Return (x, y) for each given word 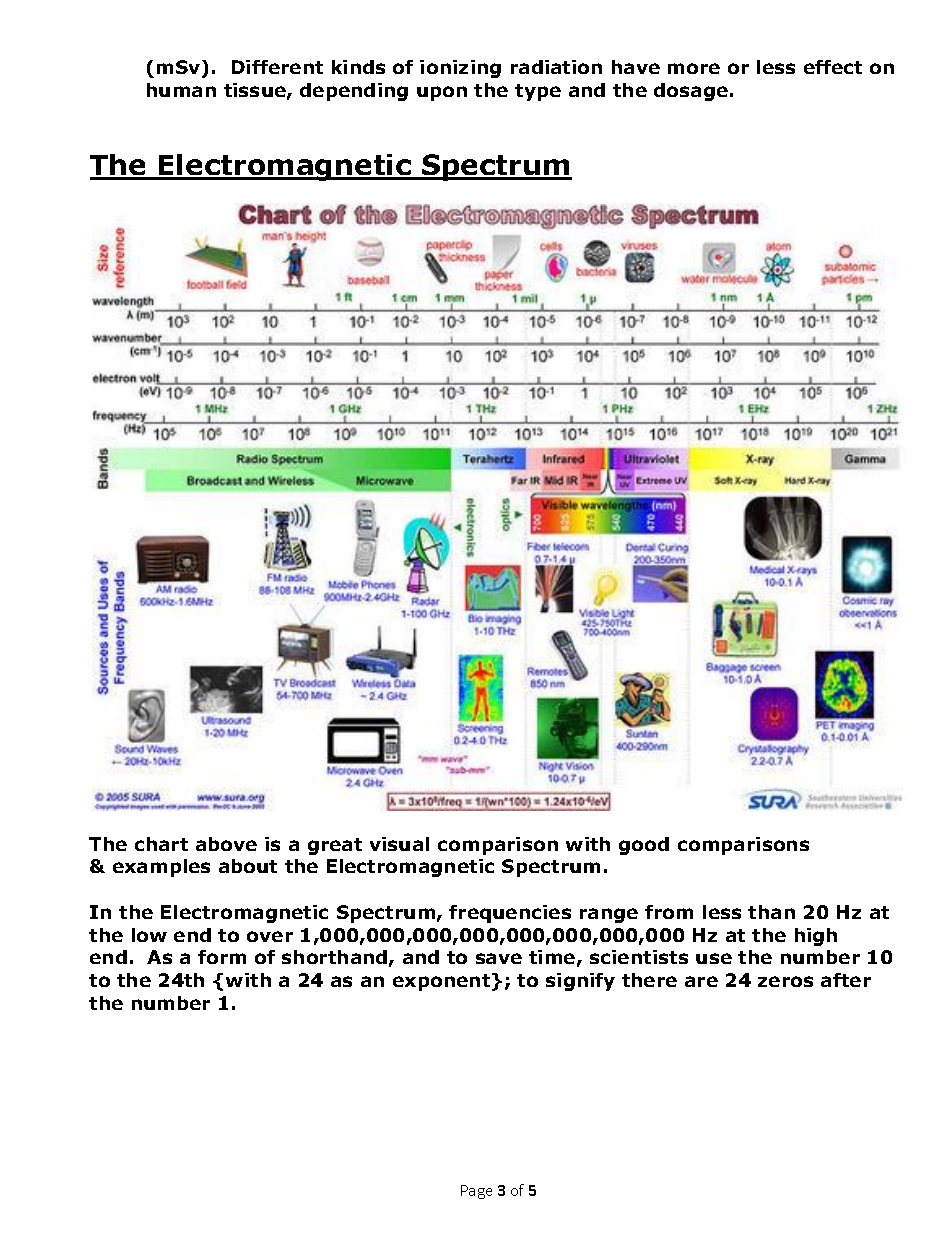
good (644, 846)
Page (476, 1192)
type (538, 92)
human (181, 90)
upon (442, 93)
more (694, 68)
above (226, 844)
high (816, 937)
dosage (691, 92)
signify (580, 982)
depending (354, 92)
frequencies (510, 914)
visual (399, 844)
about (248, 866)
